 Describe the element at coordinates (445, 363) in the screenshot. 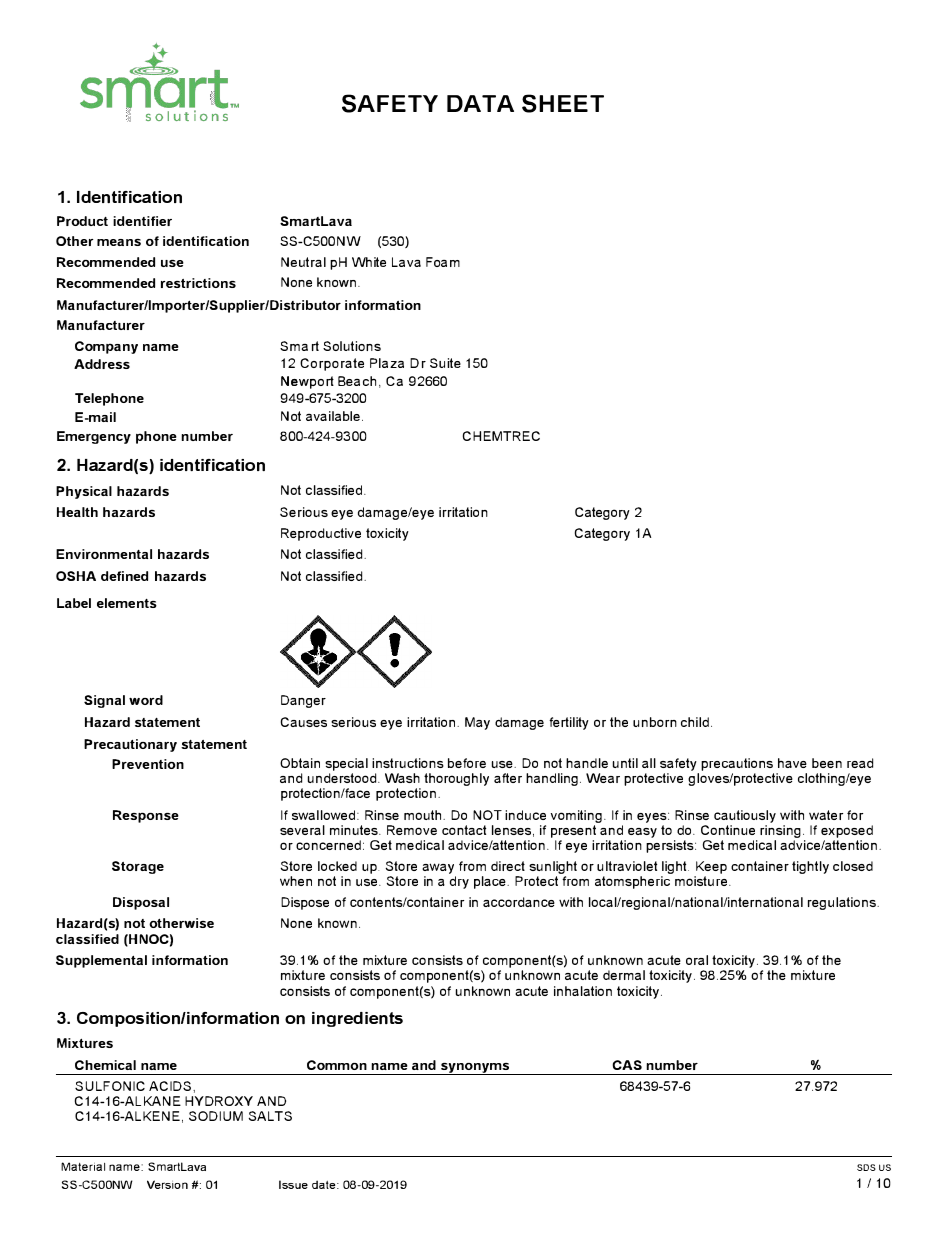

I see `Suite` at that location.
